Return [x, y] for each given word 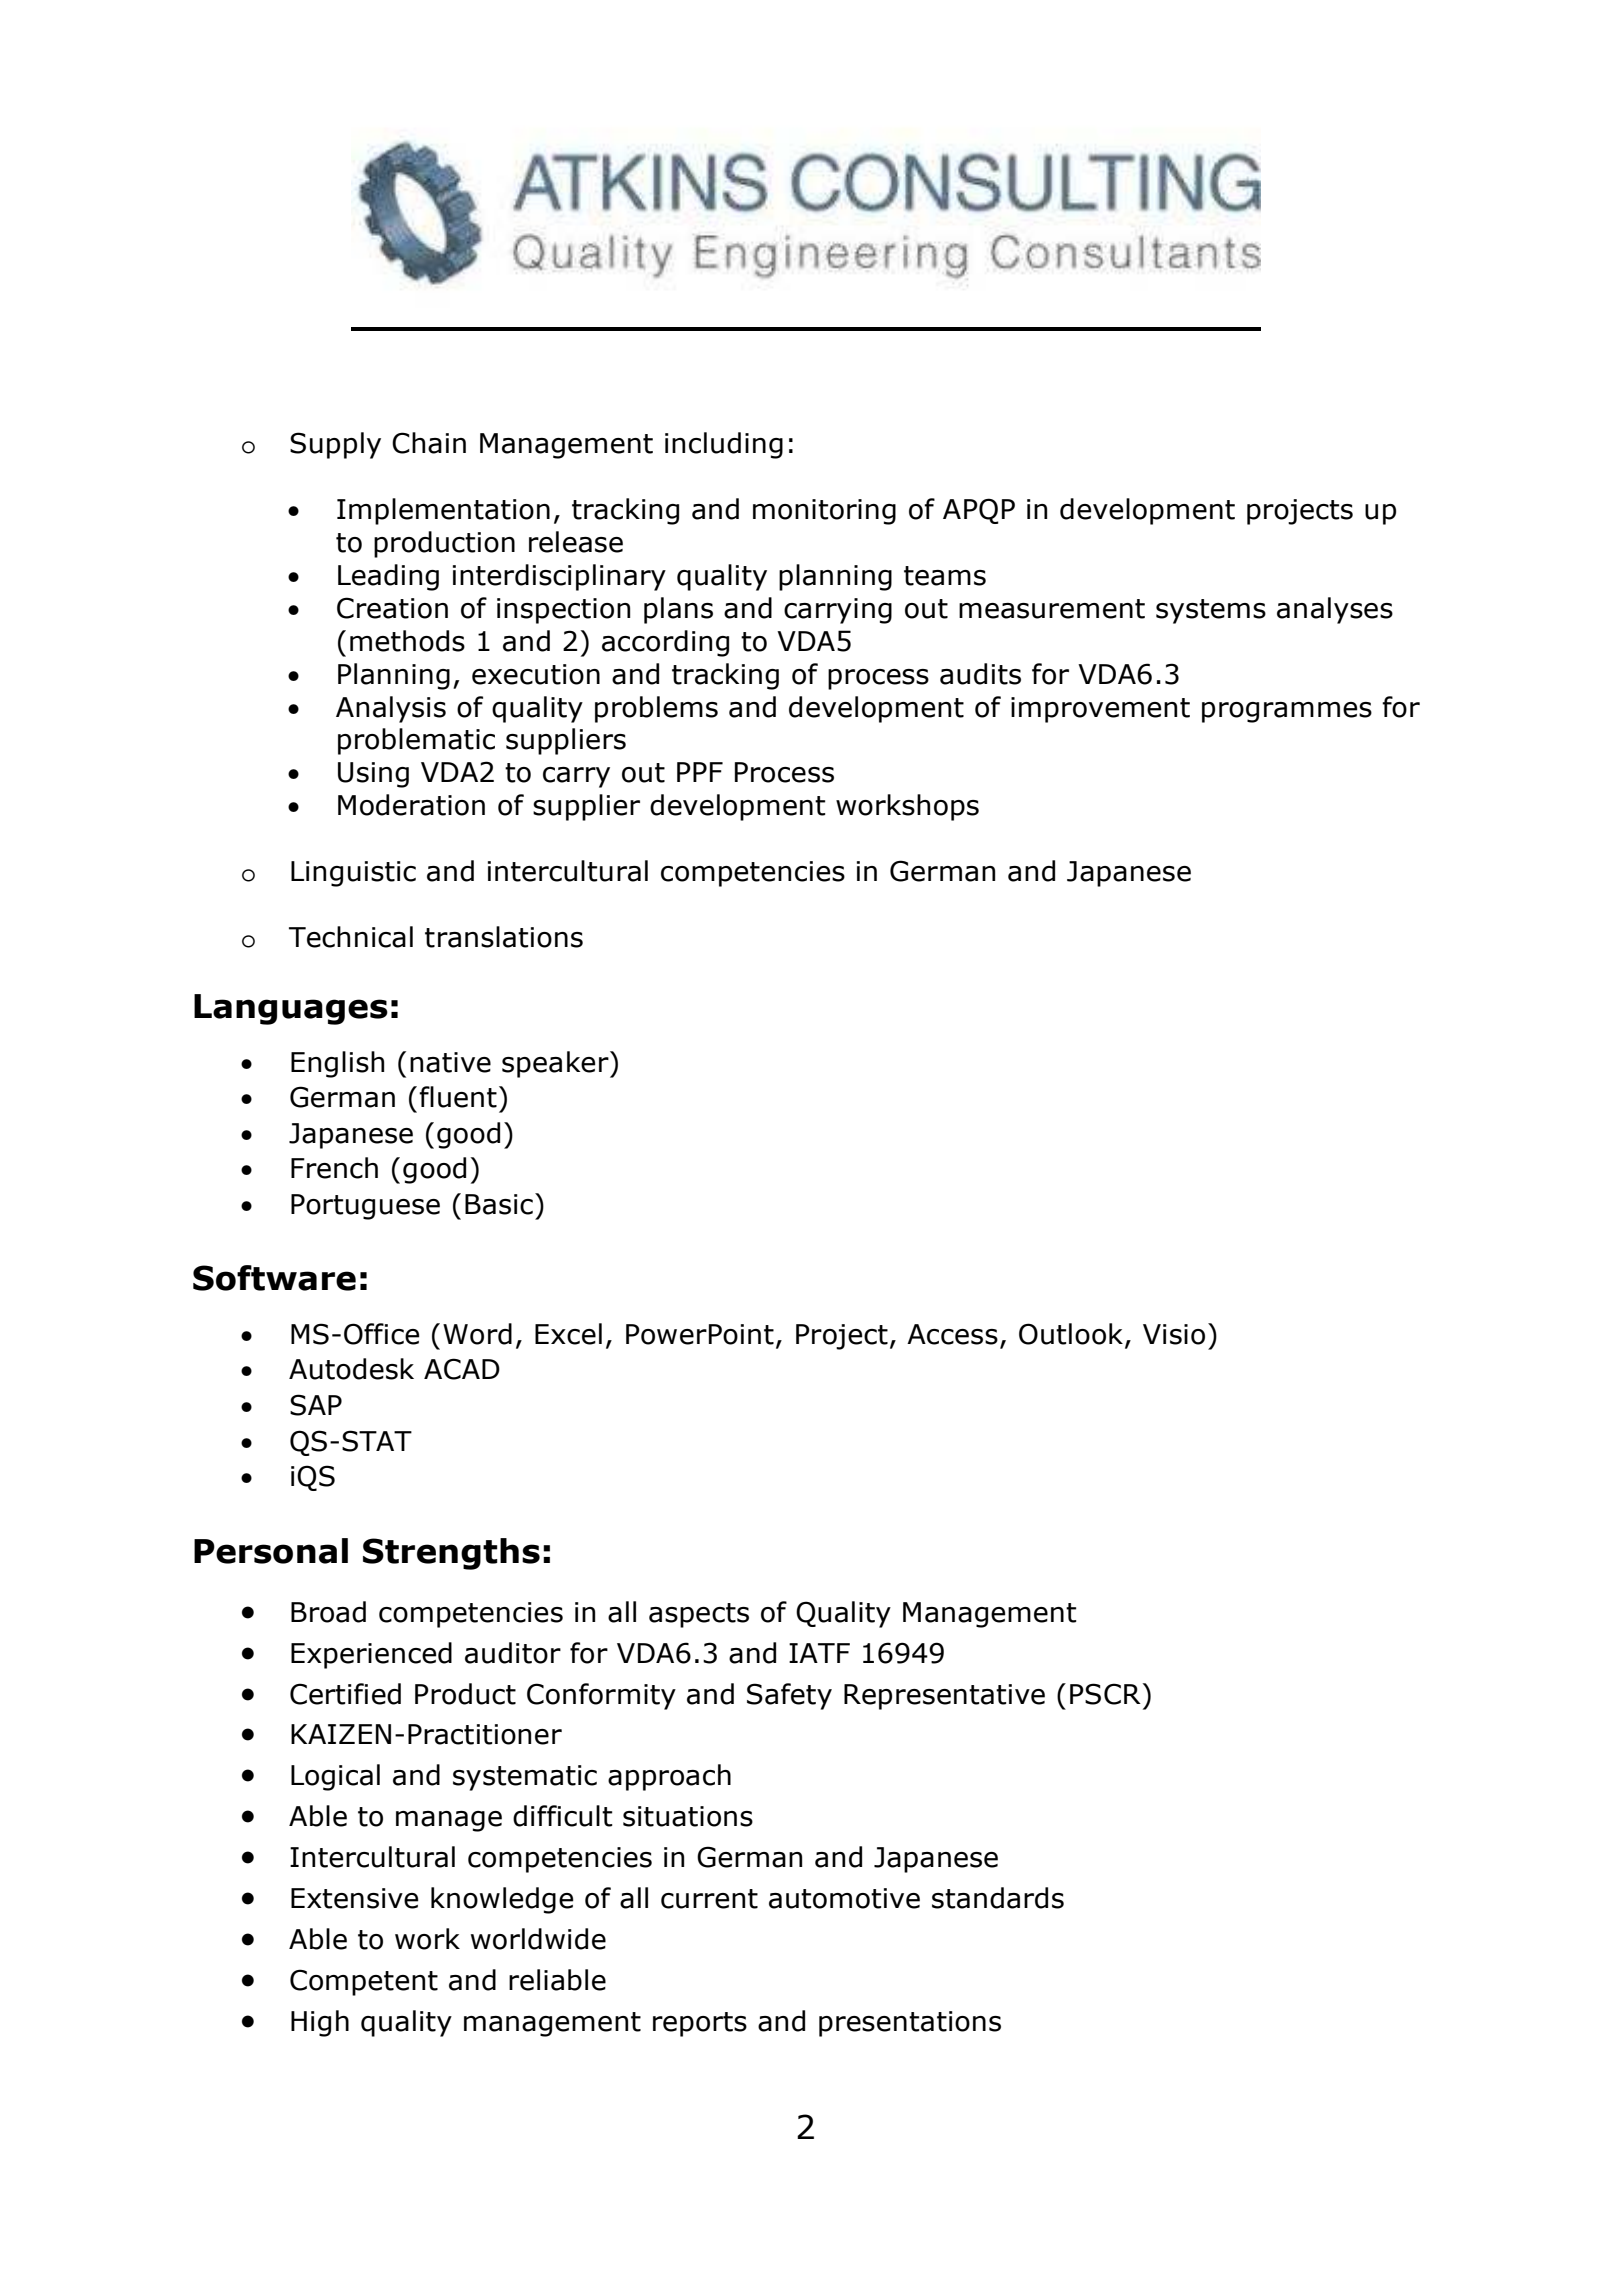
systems [1211, 611]
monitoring [824, 512]
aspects [699, 1615]
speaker [556, 1064]
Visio [1174, 1334]
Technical [351, 937]
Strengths [451, 1554]
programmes [1287, 712]
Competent [364, 1982]
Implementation [443, 511]
